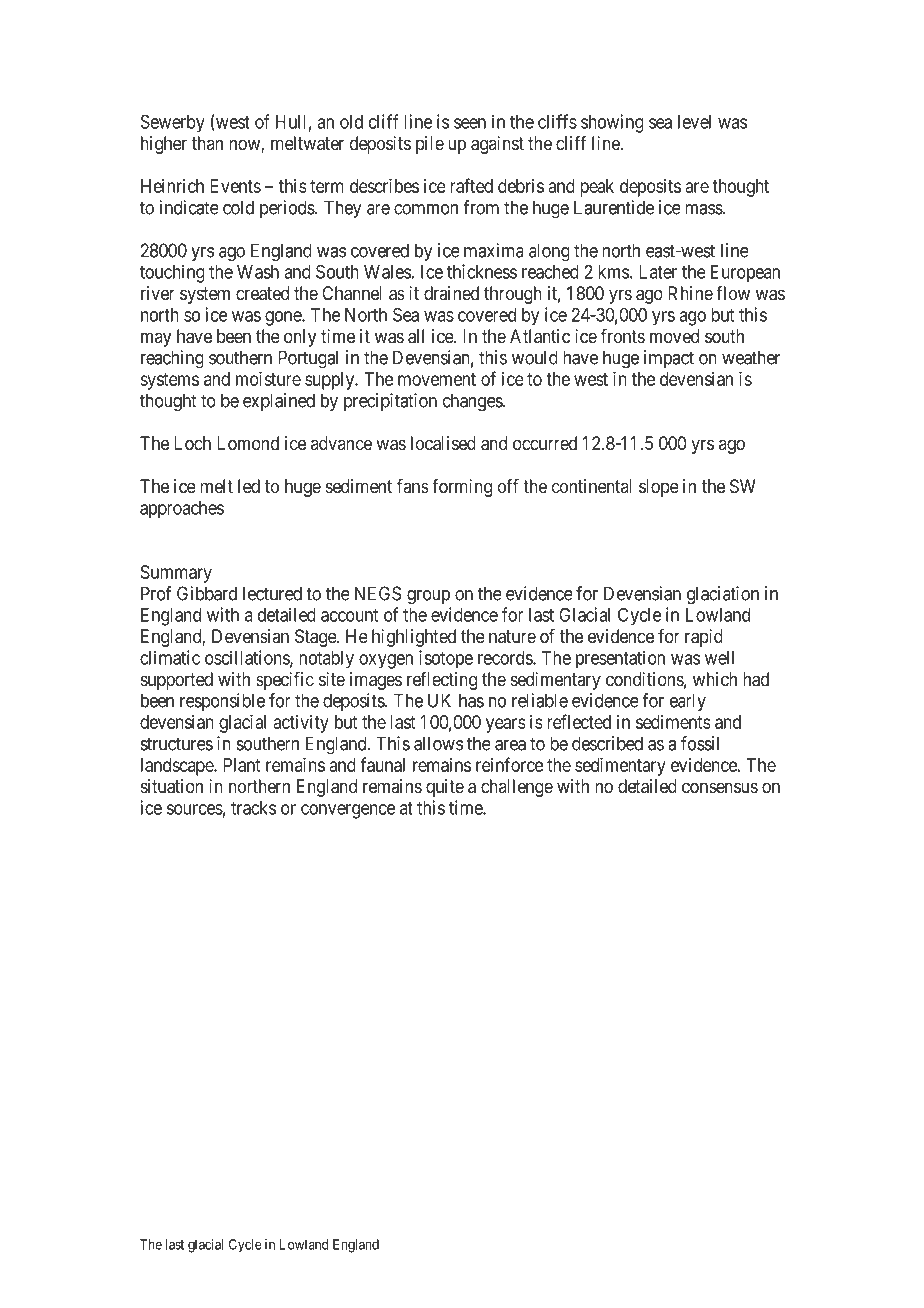 The width and height of the screenshot is (924, 1308). What do you see at coordinates (659, 488) in the screenshot?
I see `slope` at bounding box center [659, 488].
